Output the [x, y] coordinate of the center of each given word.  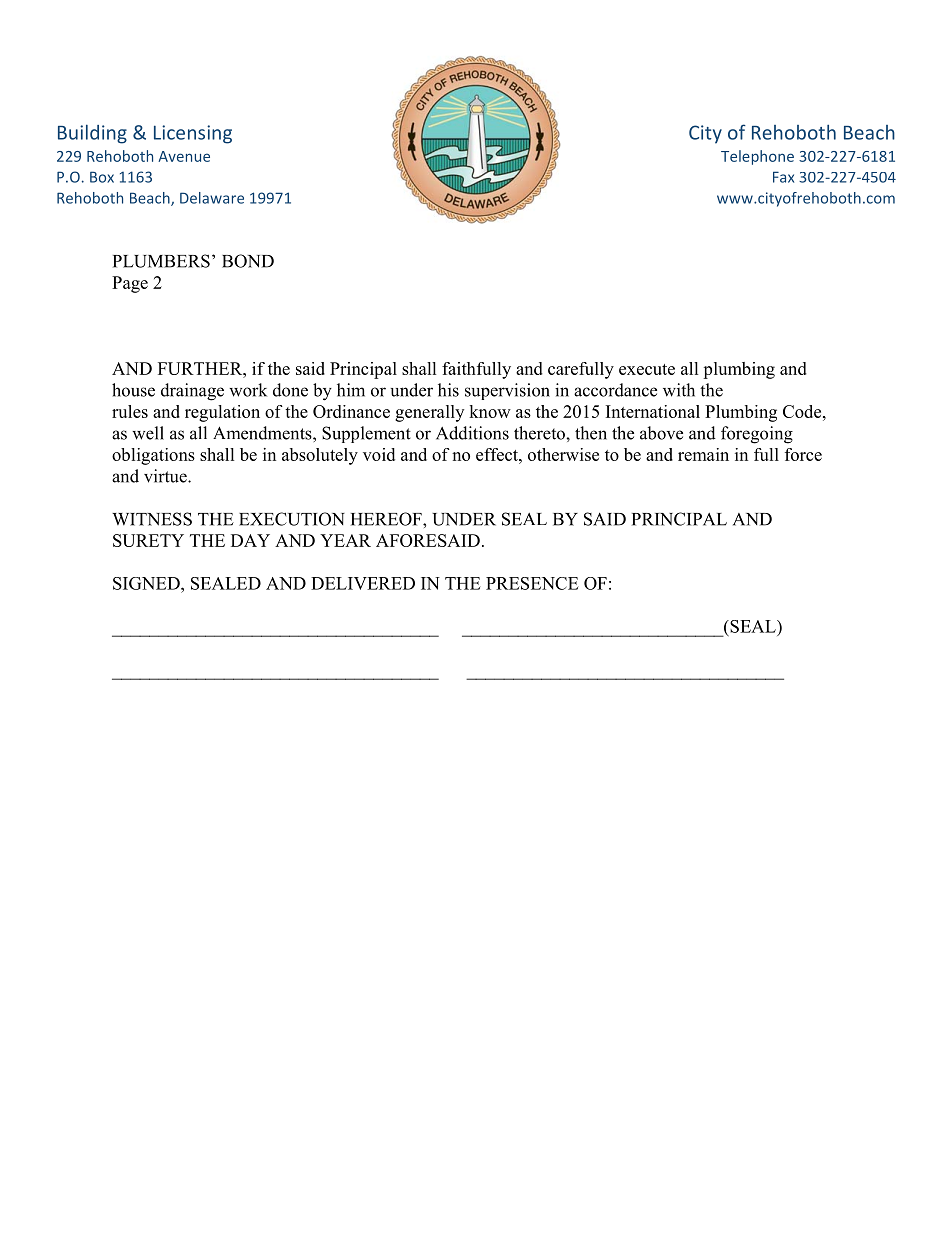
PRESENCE [532, 583]
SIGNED [147, 583]
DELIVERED [363, 583]
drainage [192, 392]
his [448, 390]
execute [647, 369]
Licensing [193, 134]
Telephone [757, 157]
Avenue [184, 156]
